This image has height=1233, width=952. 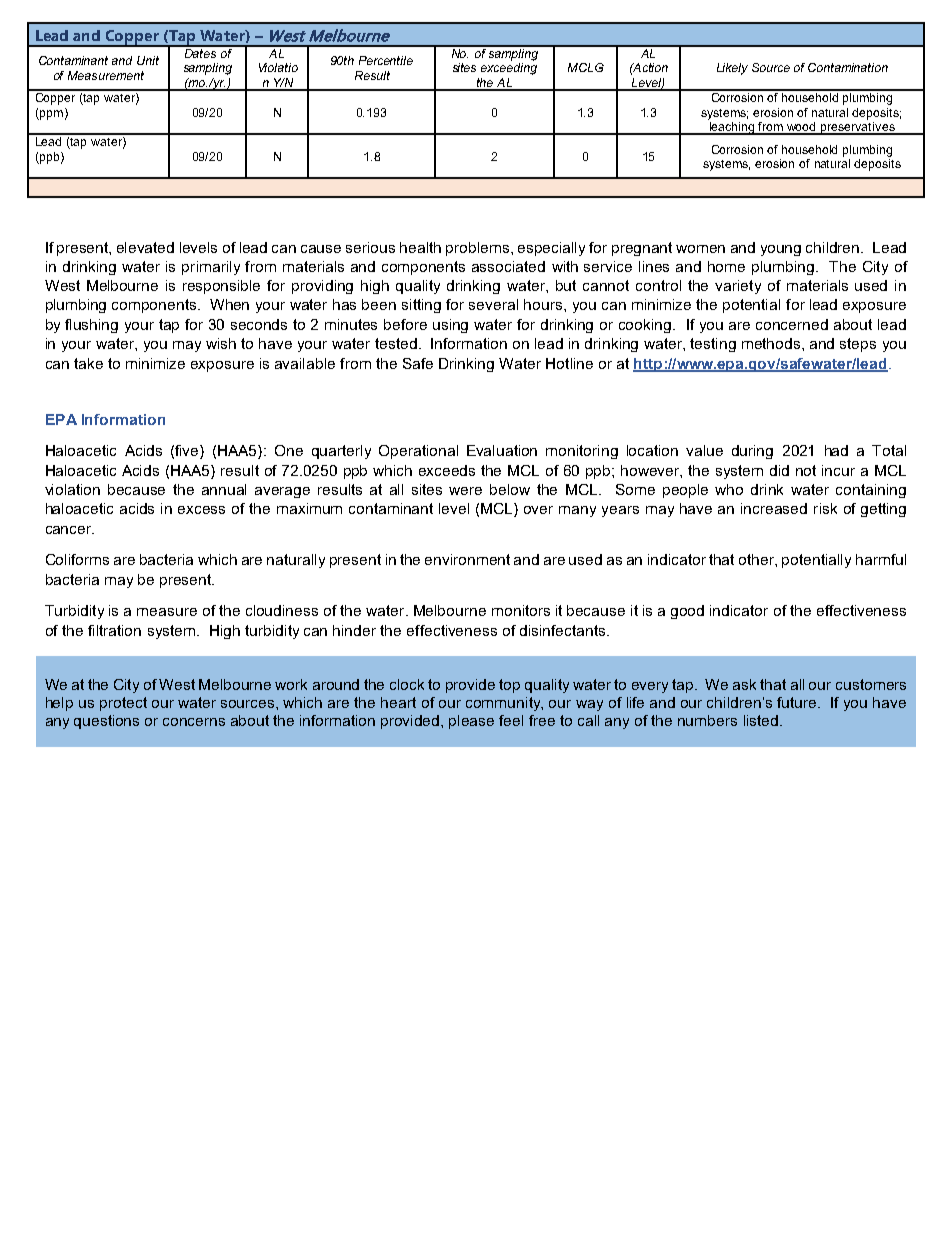 What do you see at coordinates (509, 69) in the image?
I see `exceeding` at bounding box center [509, 69].
